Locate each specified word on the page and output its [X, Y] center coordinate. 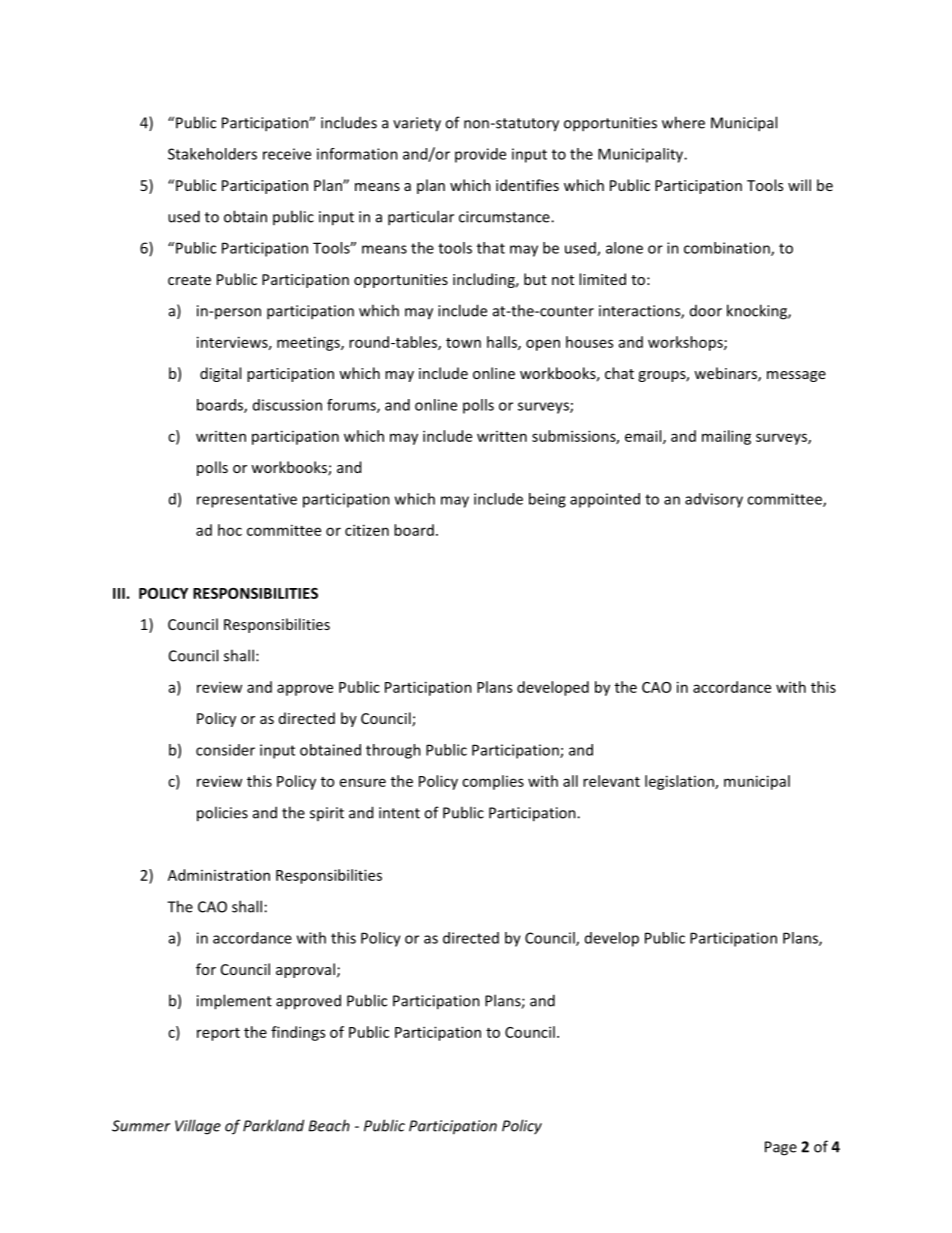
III [120, 593]
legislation [680, 782]
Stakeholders [212, 154]
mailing [726, 437]
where [683, 122]
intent [399, 813]
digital [220, 374]
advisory [714, 500]
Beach [329, 1125]
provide [480, 155]
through [393, 751]
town [463, 343]
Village [198, 1127]
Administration [219, 875]
